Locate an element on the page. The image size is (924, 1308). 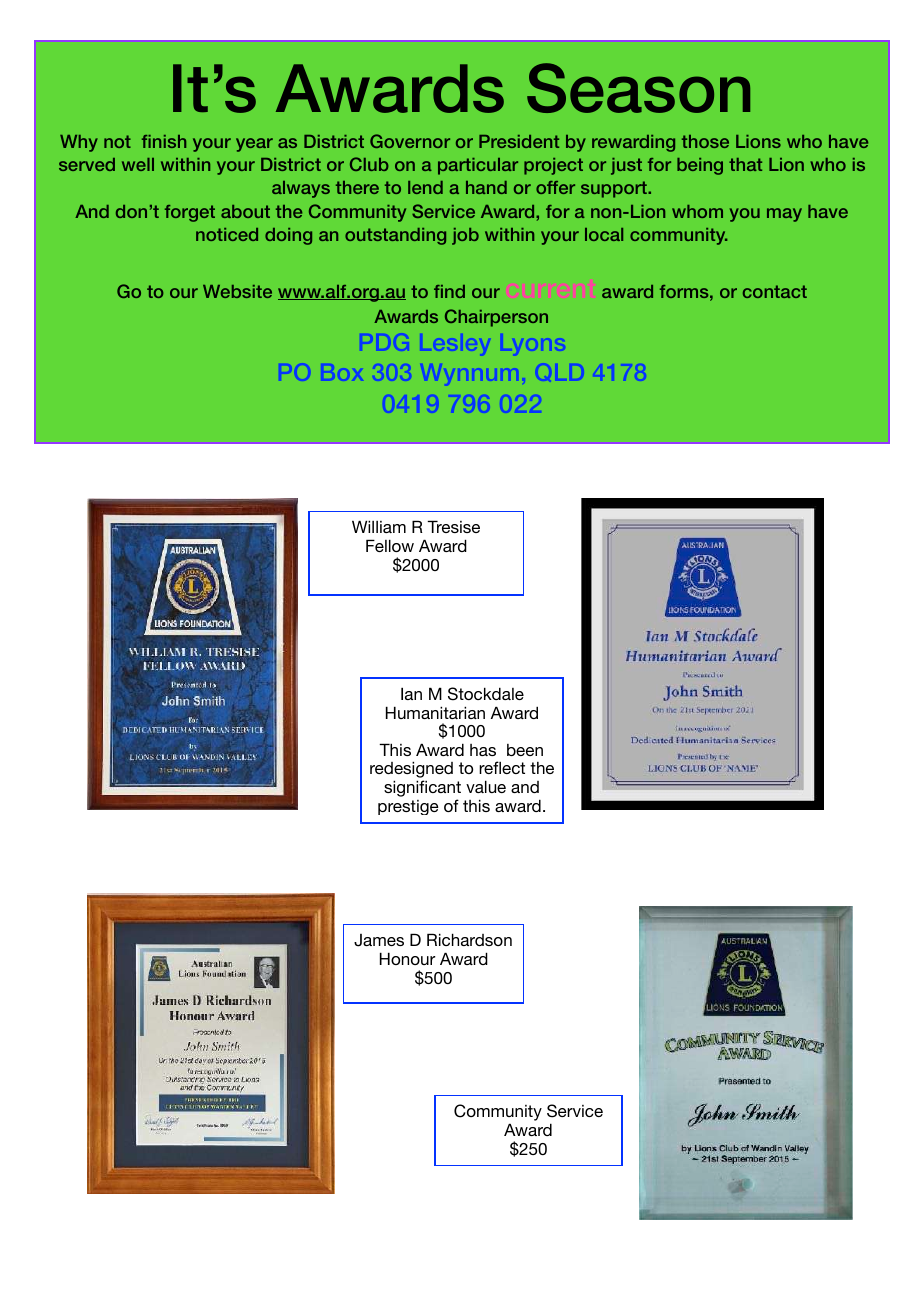
Governor is located at coordinates (410, 141).
